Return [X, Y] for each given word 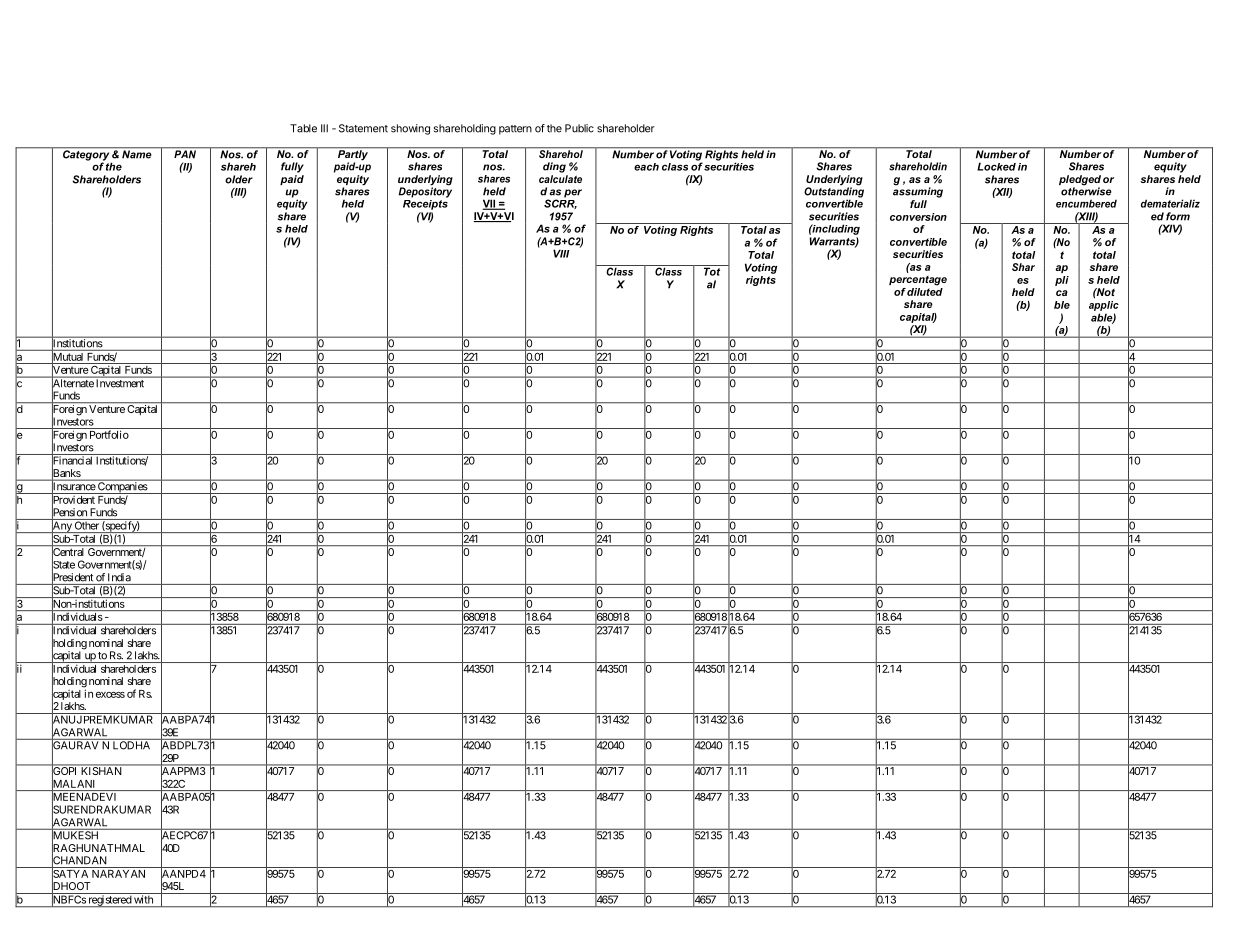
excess [110, 695]
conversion [918, 217]
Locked [996, 166]
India [119, 577]
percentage [918, 281]
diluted [925, 290]
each [646, 167]
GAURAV [76, 745]
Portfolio [109, 434]
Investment [120, 383]
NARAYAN [118, 874]
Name [137, 153]
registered [109, 901]
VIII [561, 253]
